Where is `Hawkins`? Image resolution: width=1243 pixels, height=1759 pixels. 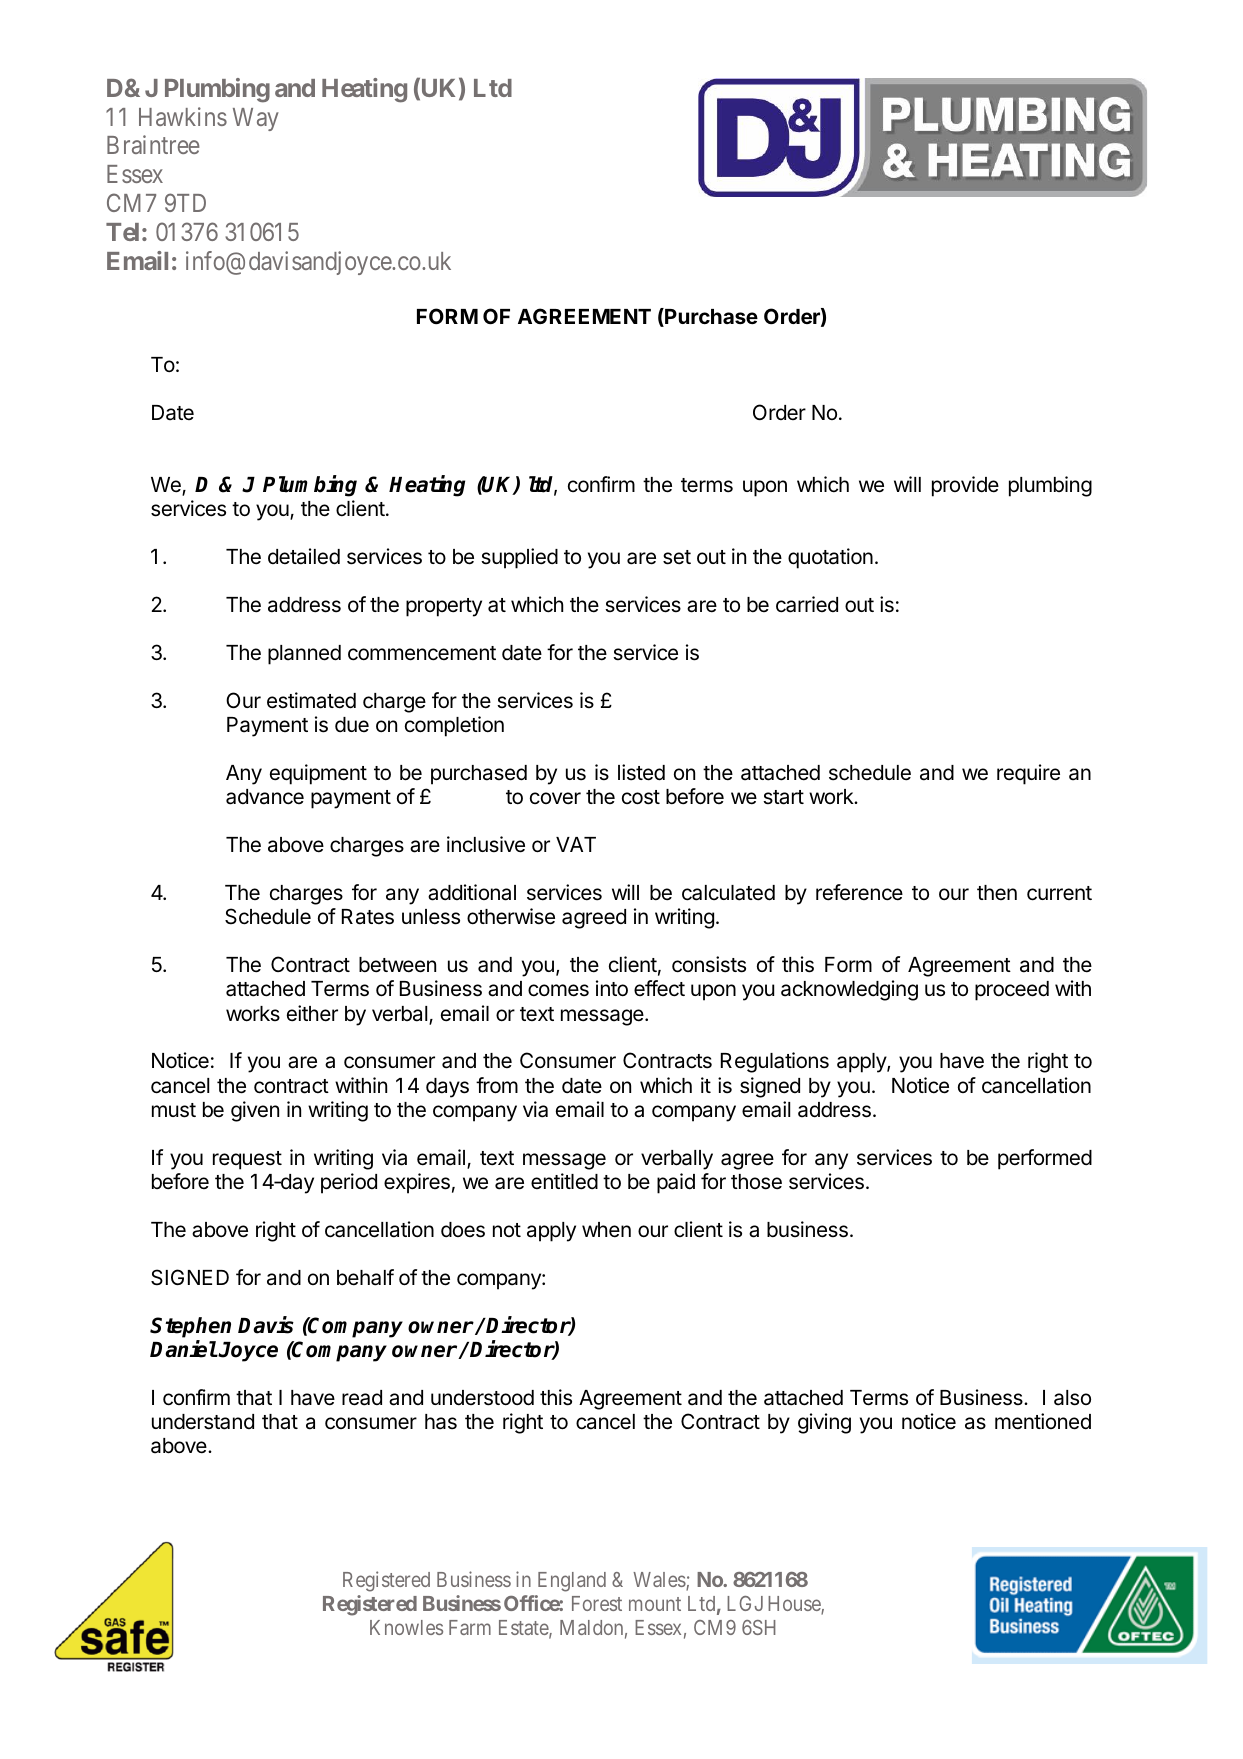
Hawkins is located at coordinates (183, 116).
